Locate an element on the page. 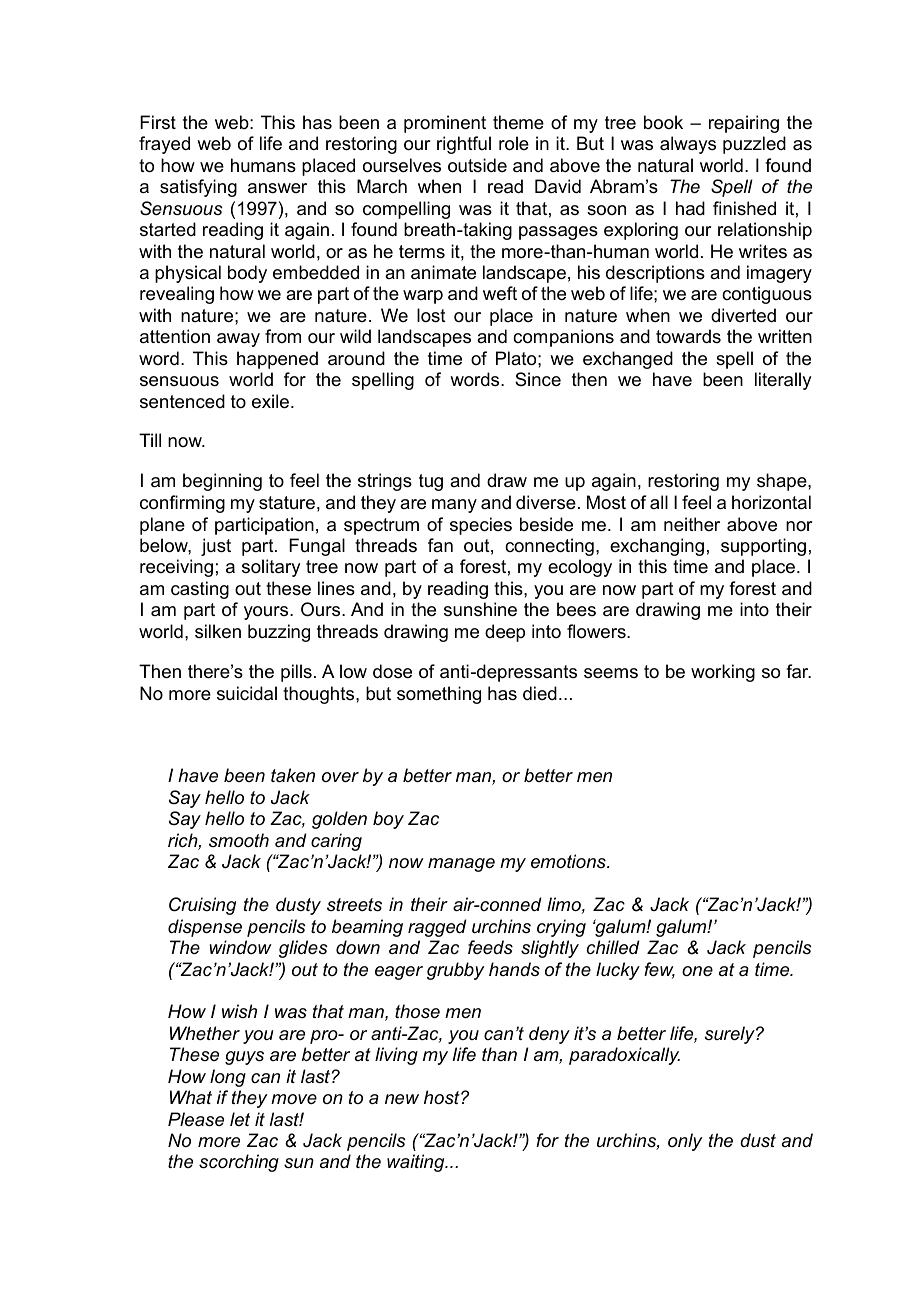 The width and height of the document is (924, 1308). many is located at coordinates (454, 506).
